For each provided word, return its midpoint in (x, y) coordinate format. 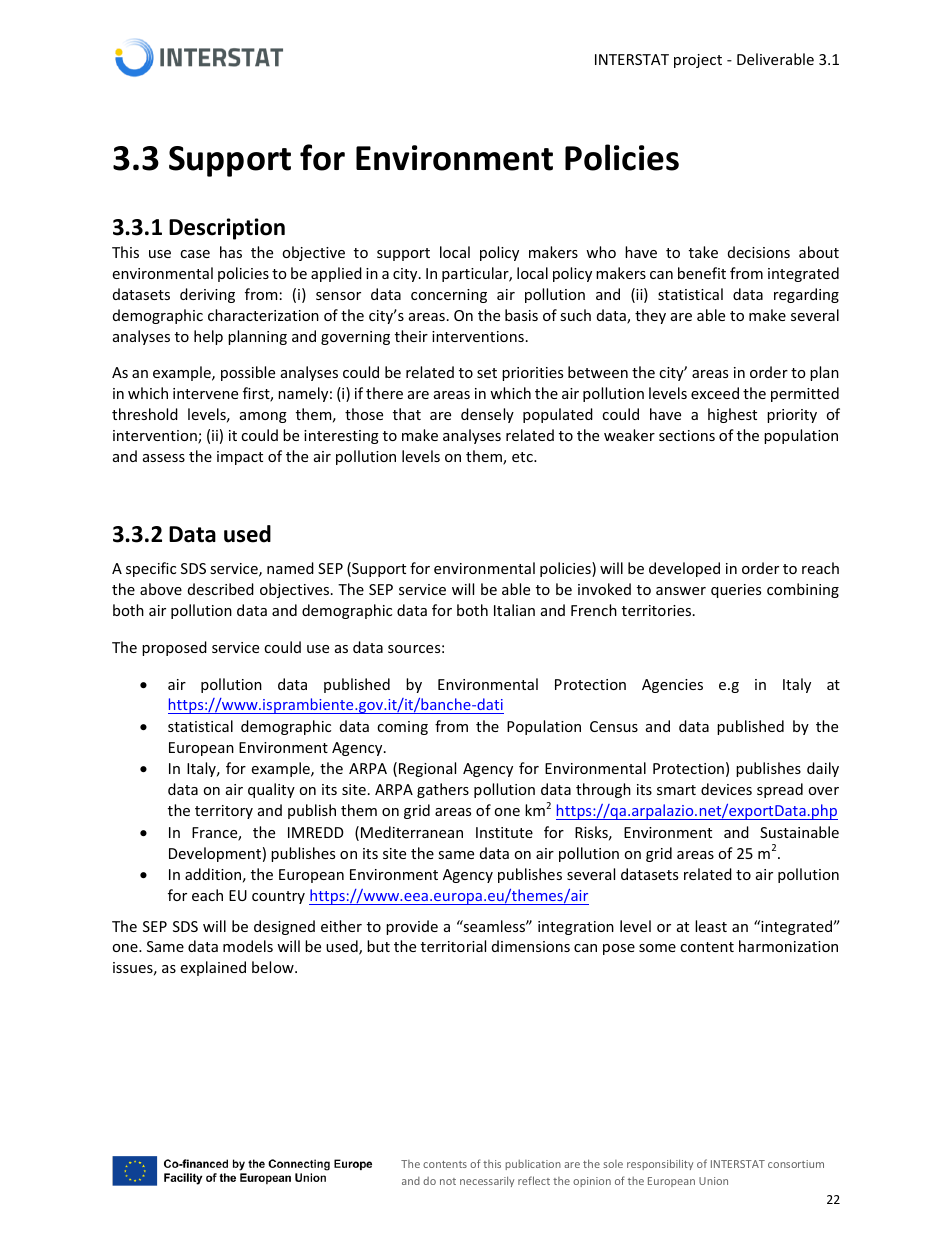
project (698, 61)
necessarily (487, 1181)
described (221, 589)
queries (736, 591)
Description (227, 229)
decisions (759, 252)
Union (713, 1181)
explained (213, 968)
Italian (514, 610)
